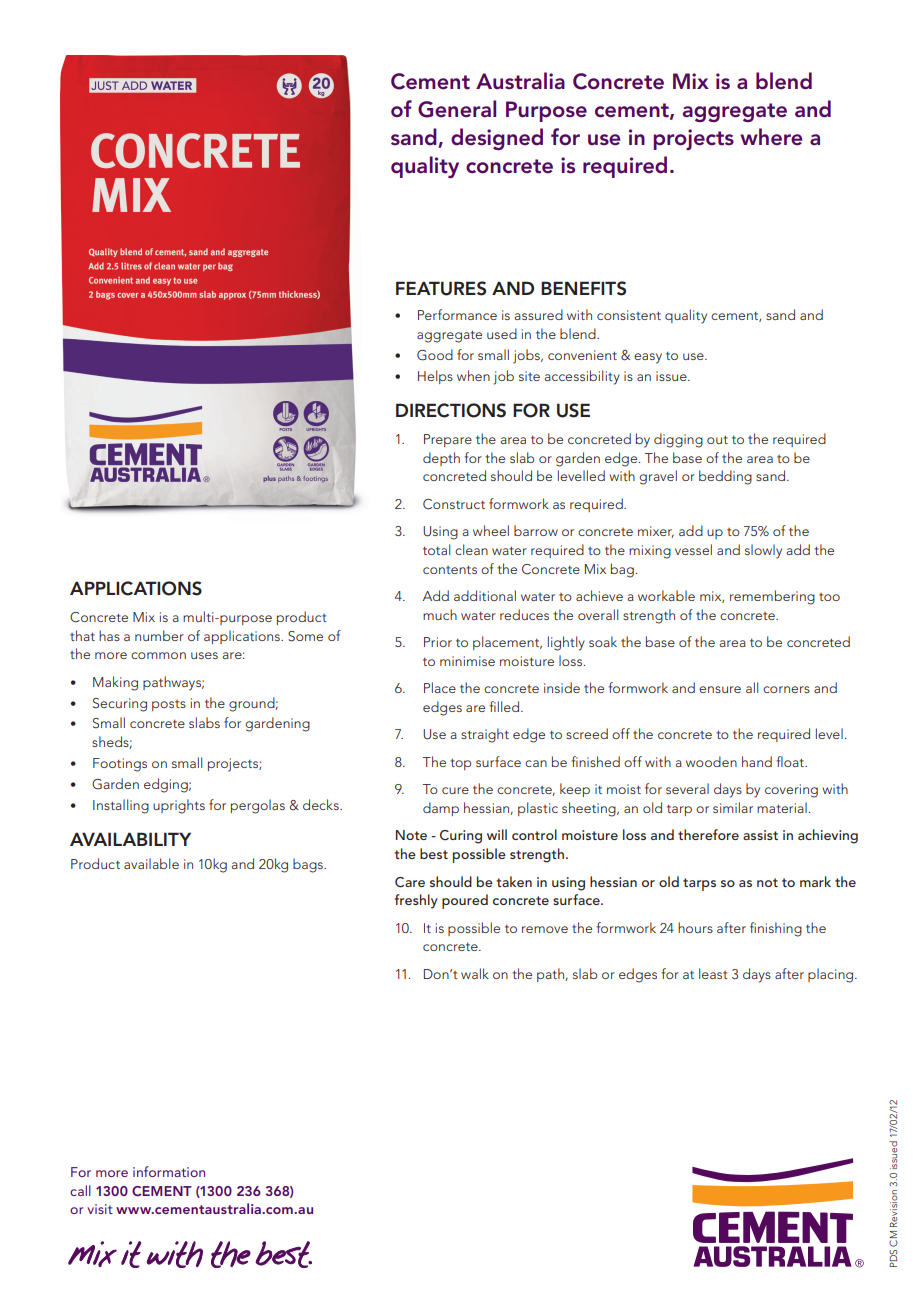  I want to click on minimise, so click(467, 661).
